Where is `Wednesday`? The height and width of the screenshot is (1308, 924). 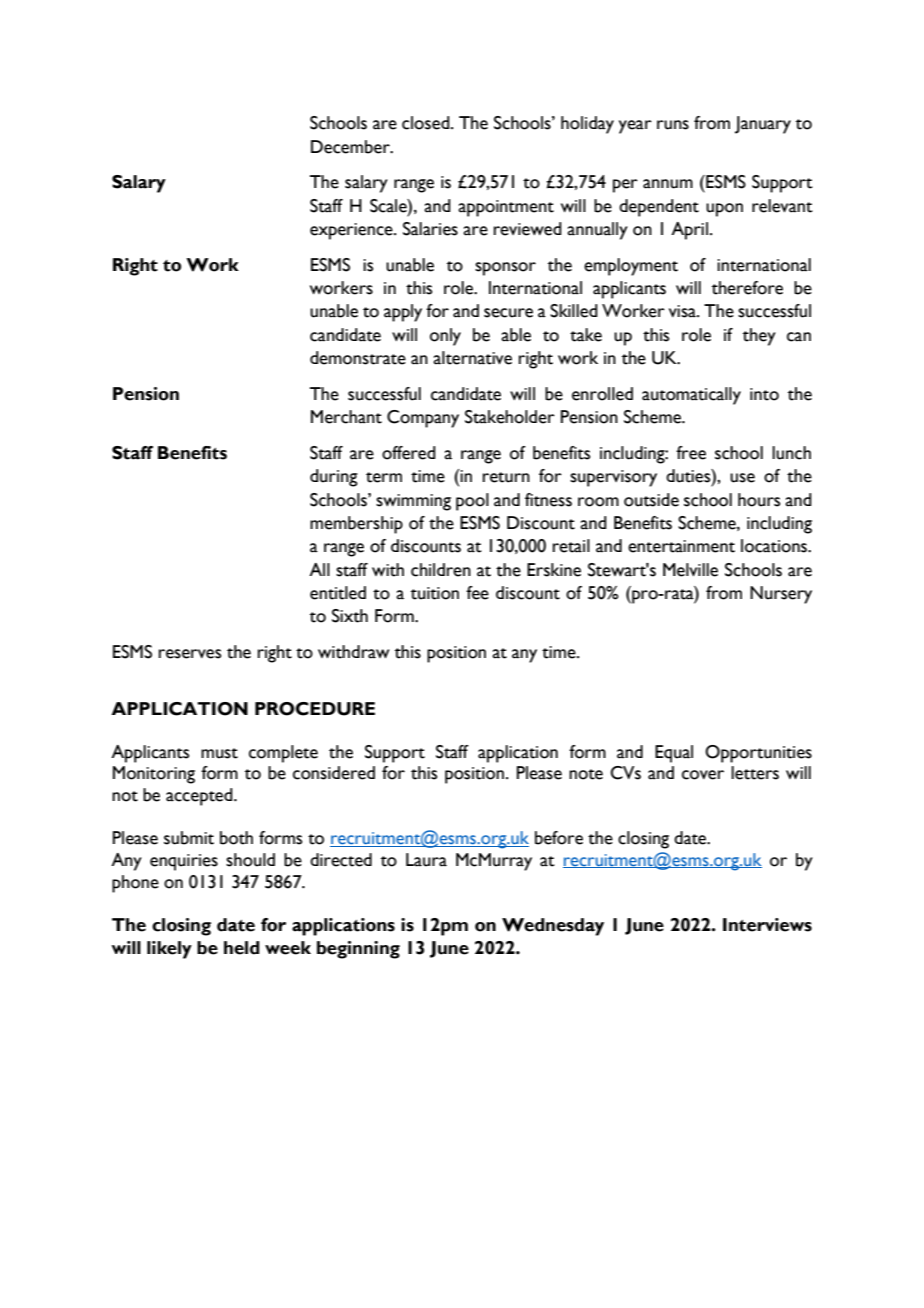
Wednesday is located at coordinates (553, 927).
